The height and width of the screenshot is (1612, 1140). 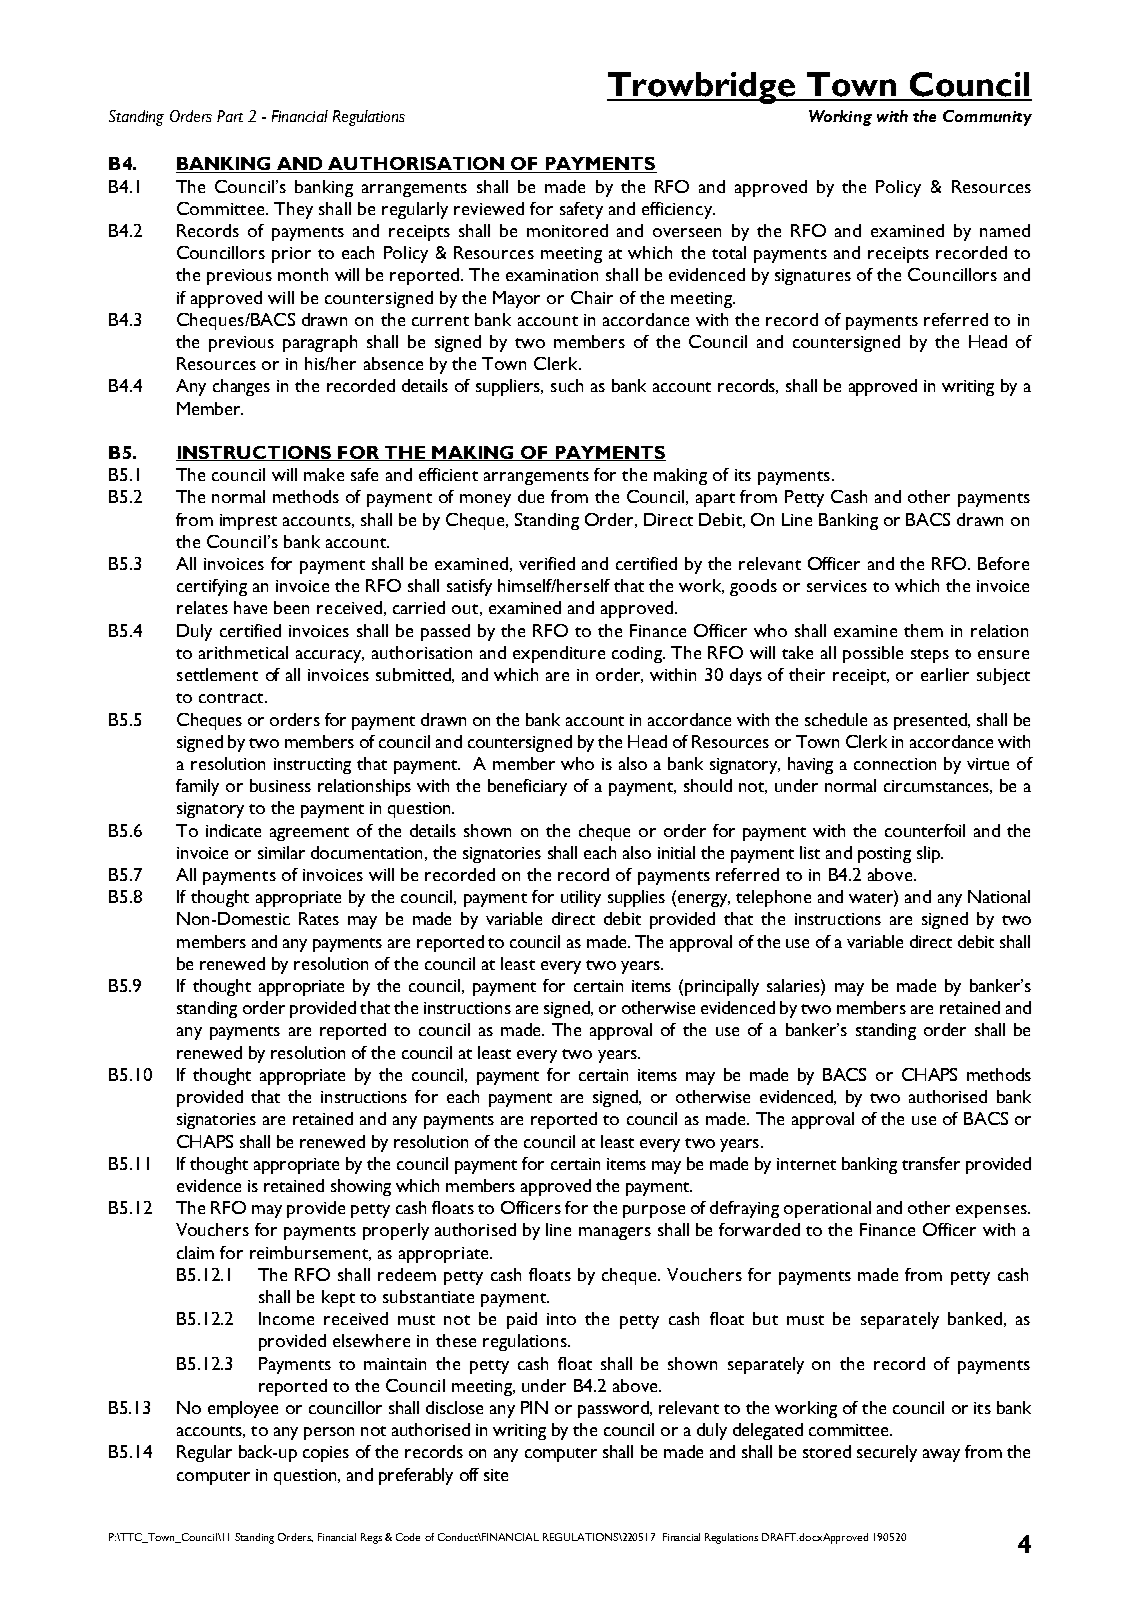 What do you see at coordinates (581, 898) in the screenshot?
I see `utility` at bounding box center [581, 898].
